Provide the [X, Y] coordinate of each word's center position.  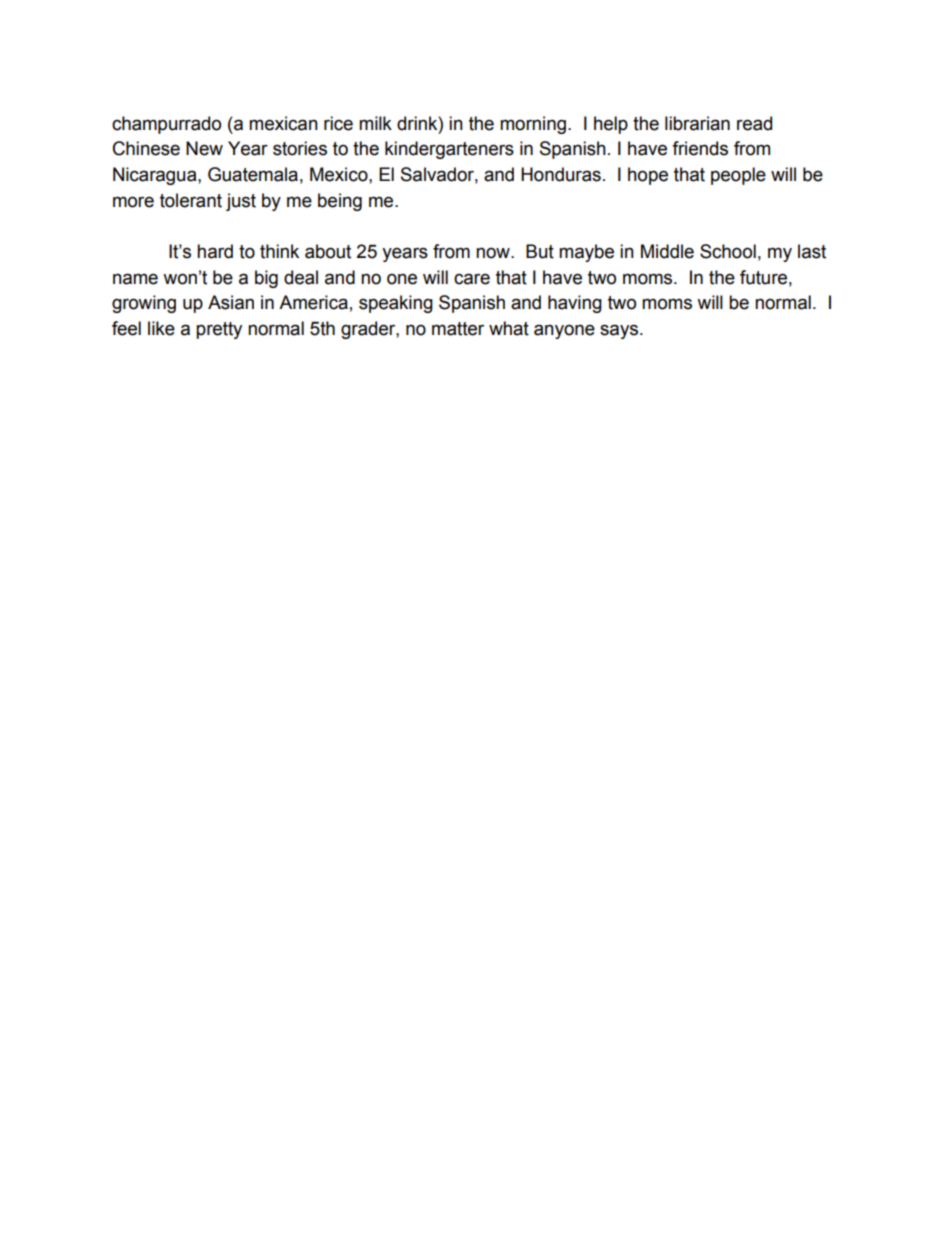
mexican [283, 123]
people [738, 176]
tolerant [191, 200]
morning [533, 125]
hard [215, 251]
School [728, 251]
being [340, 202]
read [754, 123]
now [494, 253]
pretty [219, 330]
